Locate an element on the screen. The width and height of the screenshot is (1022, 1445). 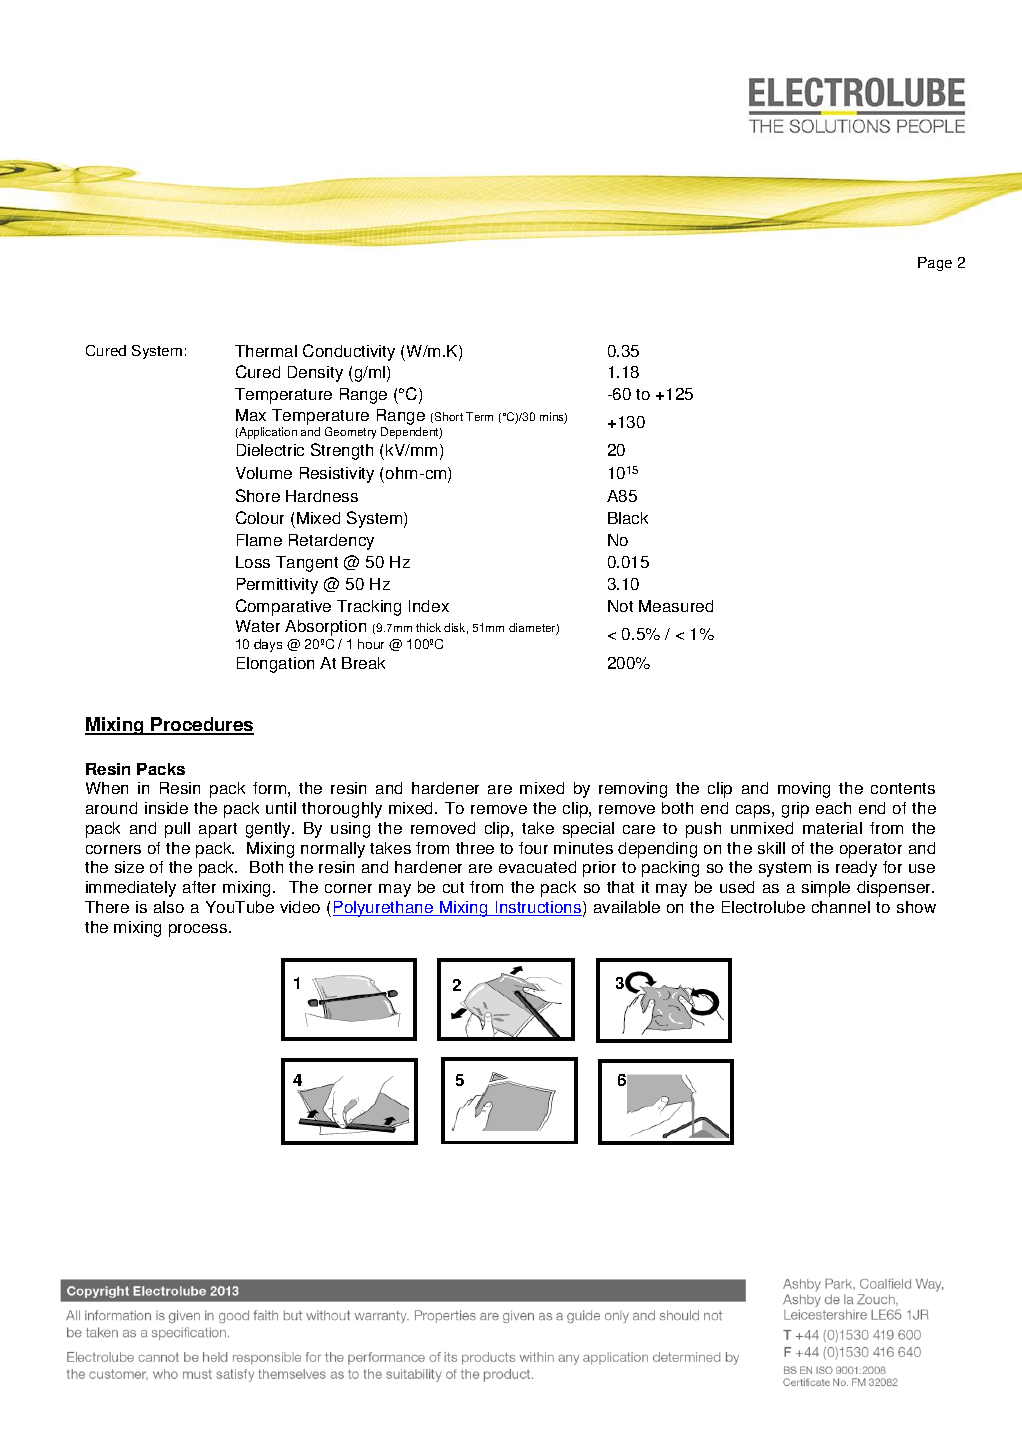
also is located at coordinates (169, 907).
